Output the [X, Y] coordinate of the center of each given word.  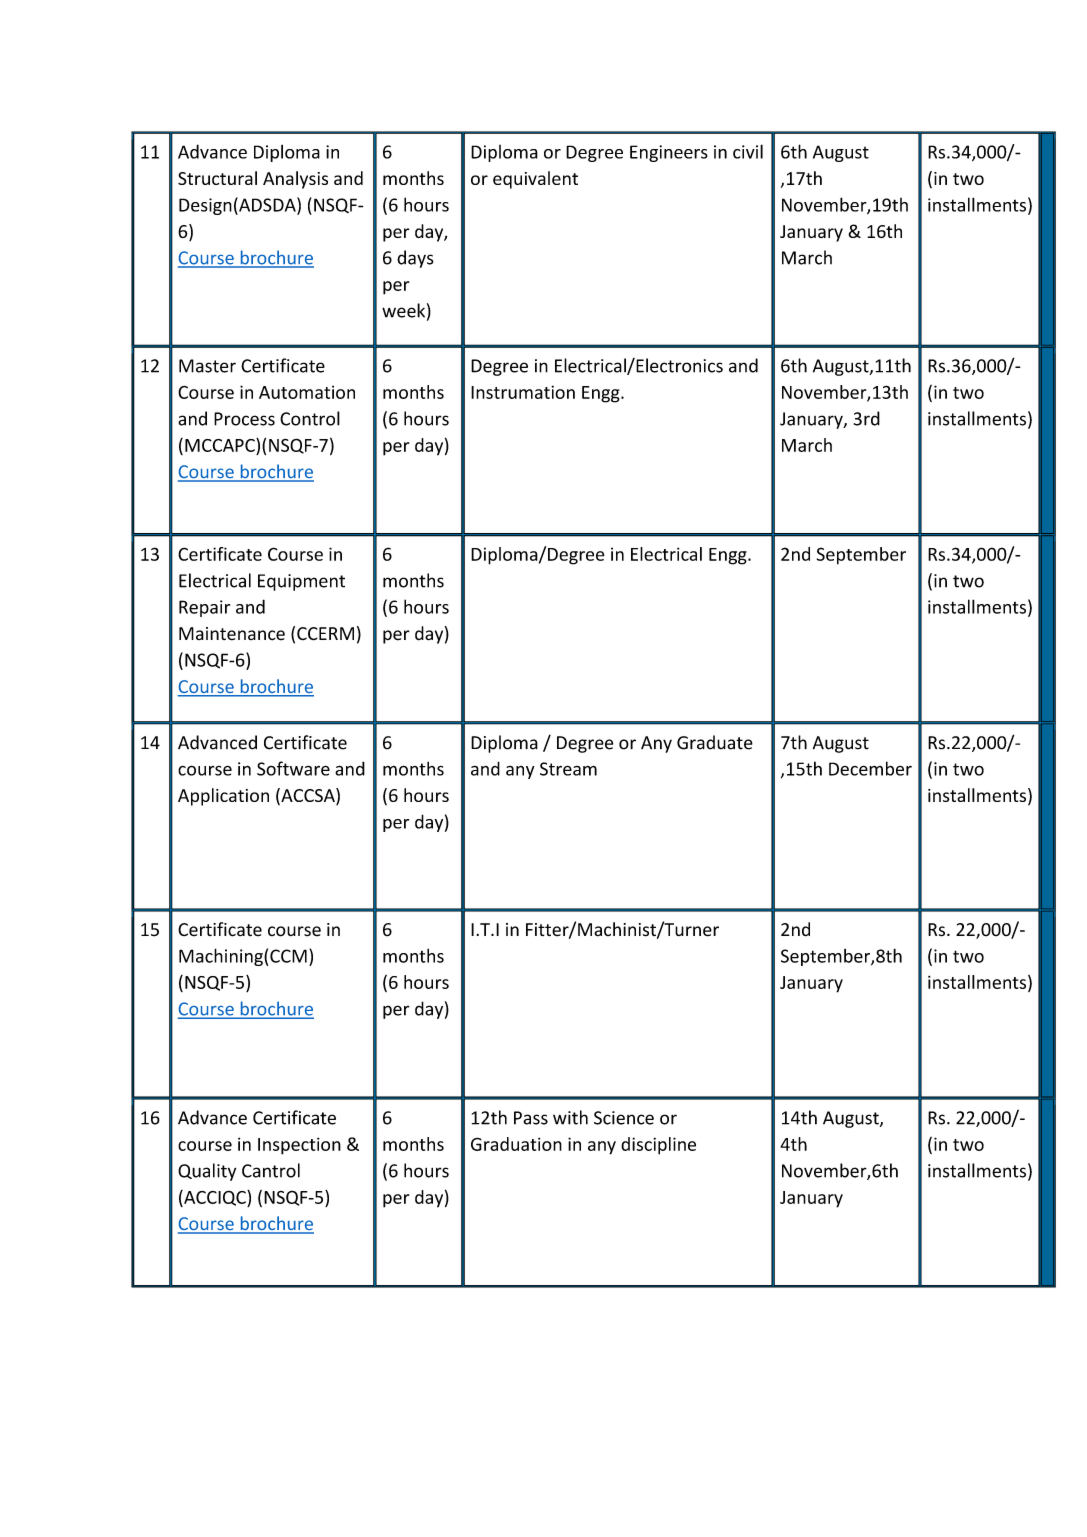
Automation [307, 392]
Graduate [715, 742]
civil [748, 151]
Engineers [669, 153]
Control [310, 418]
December [870, 768]
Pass [531, 1118]
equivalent [535, 180]
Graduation [516, 1144]
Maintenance [232, 634]
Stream [568, 769]
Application [223, 797]
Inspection [299, 1146]
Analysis [295, 180]
